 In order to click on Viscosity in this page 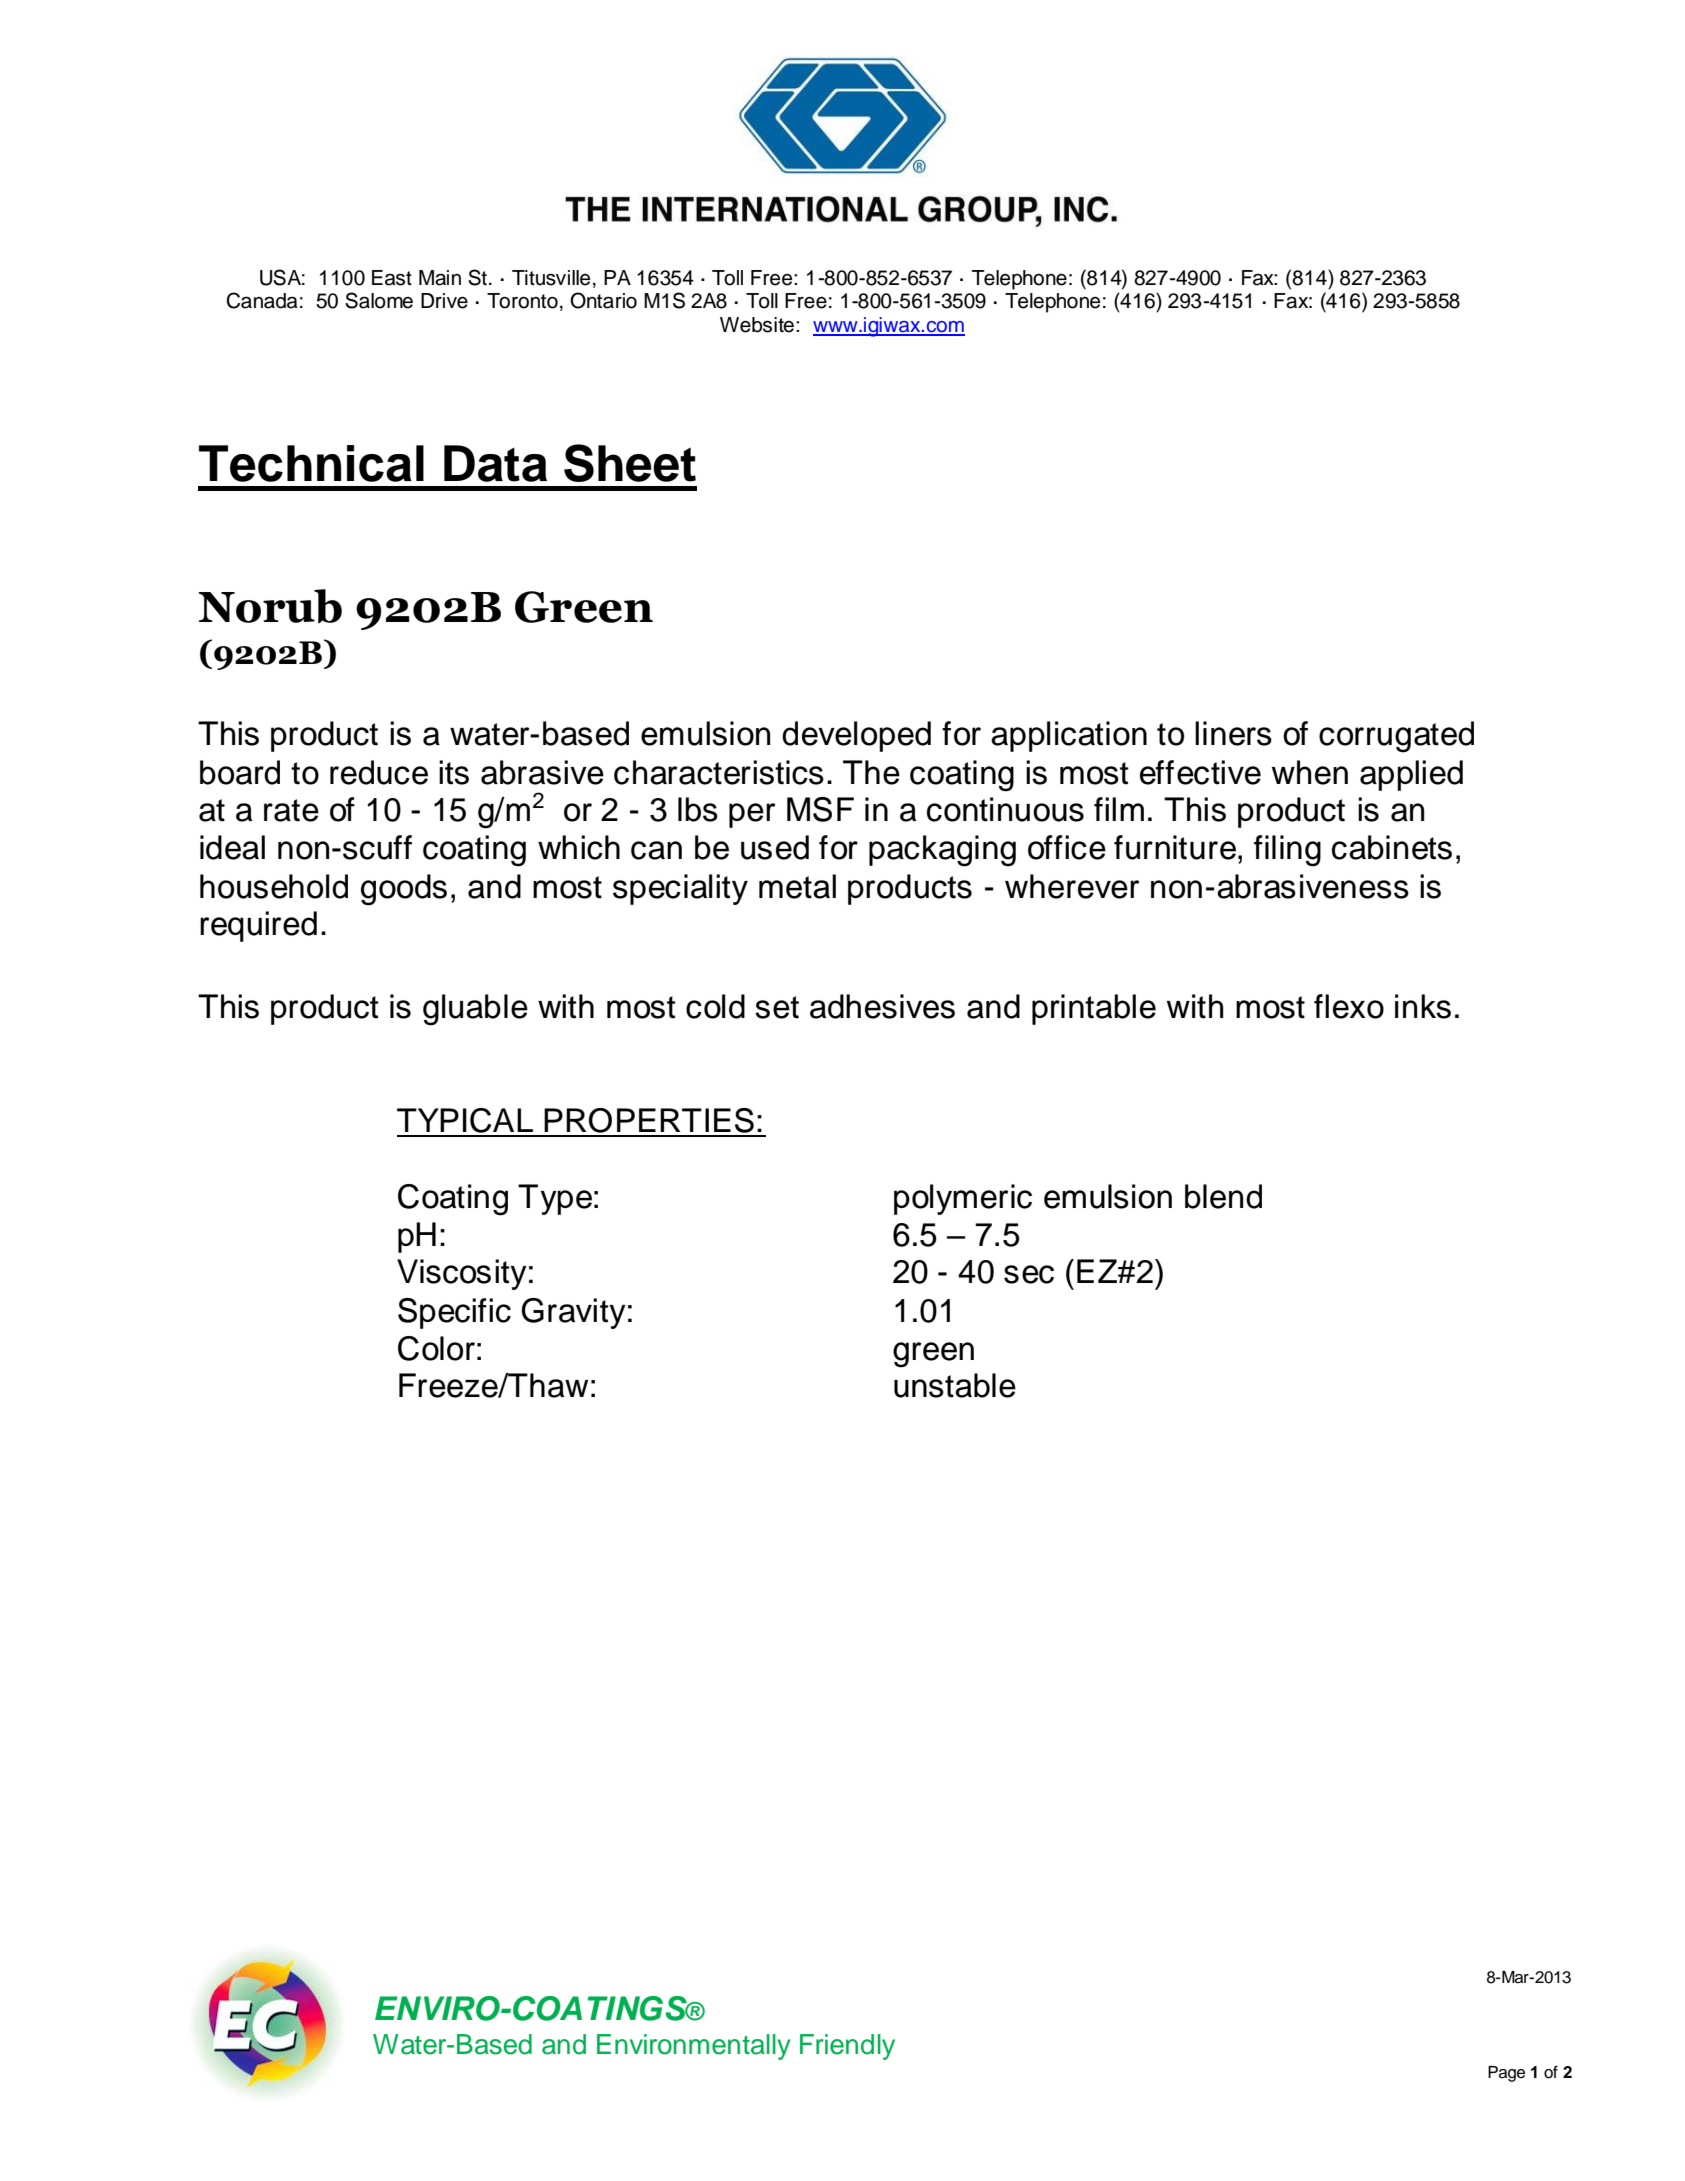, I will do `click(462, 1274)`.
